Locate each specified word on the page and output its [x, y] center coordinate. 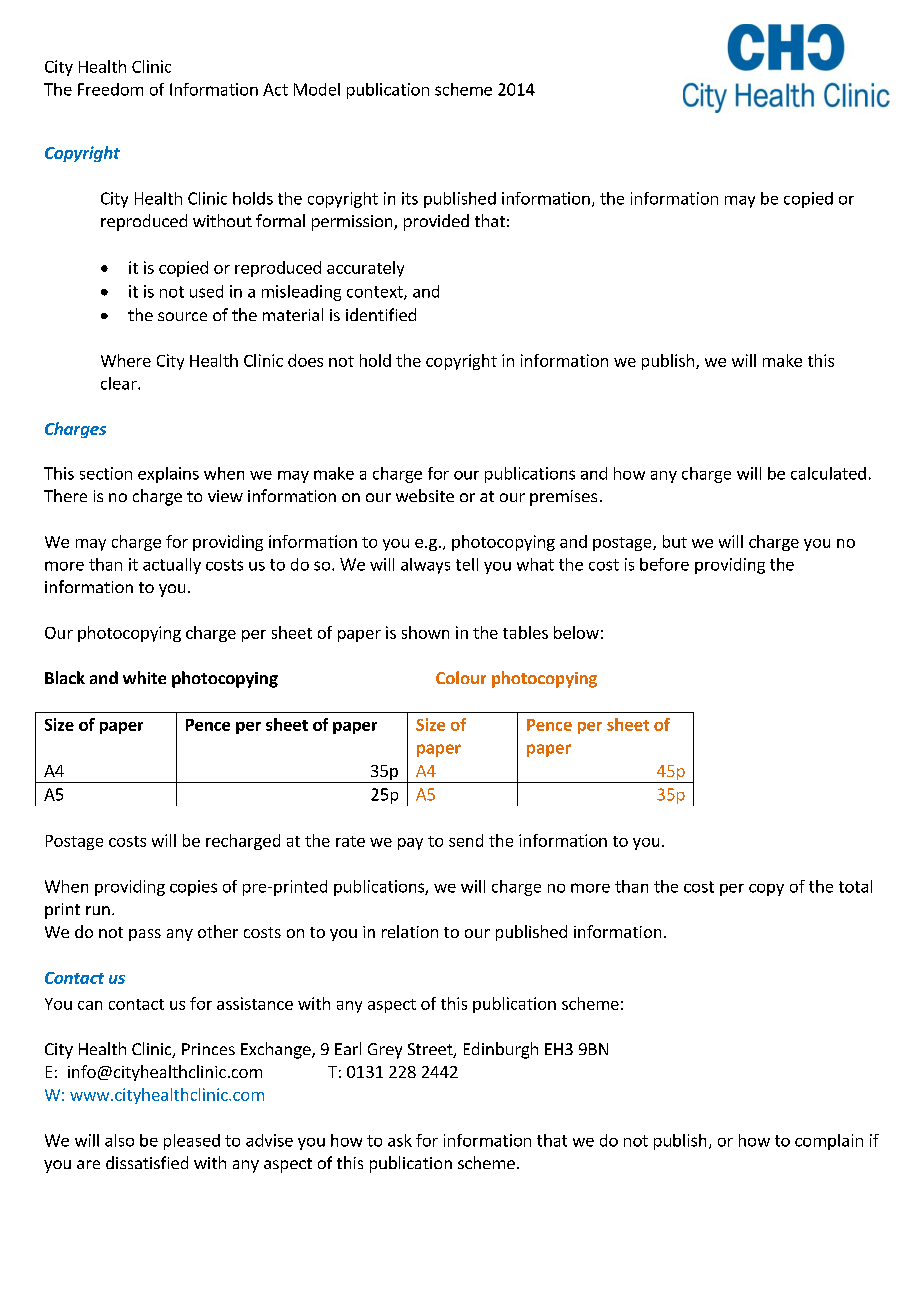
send [466, 840]
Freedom [110, 89]
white [144, 677]
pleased [192, 1142]
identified [381, 314]
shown [425, 632]
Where [126, 360]
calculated [828, 473]
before [664, 564]
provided [436, 222]
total [855, 886]
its [410, 198]
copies [193, 888]
